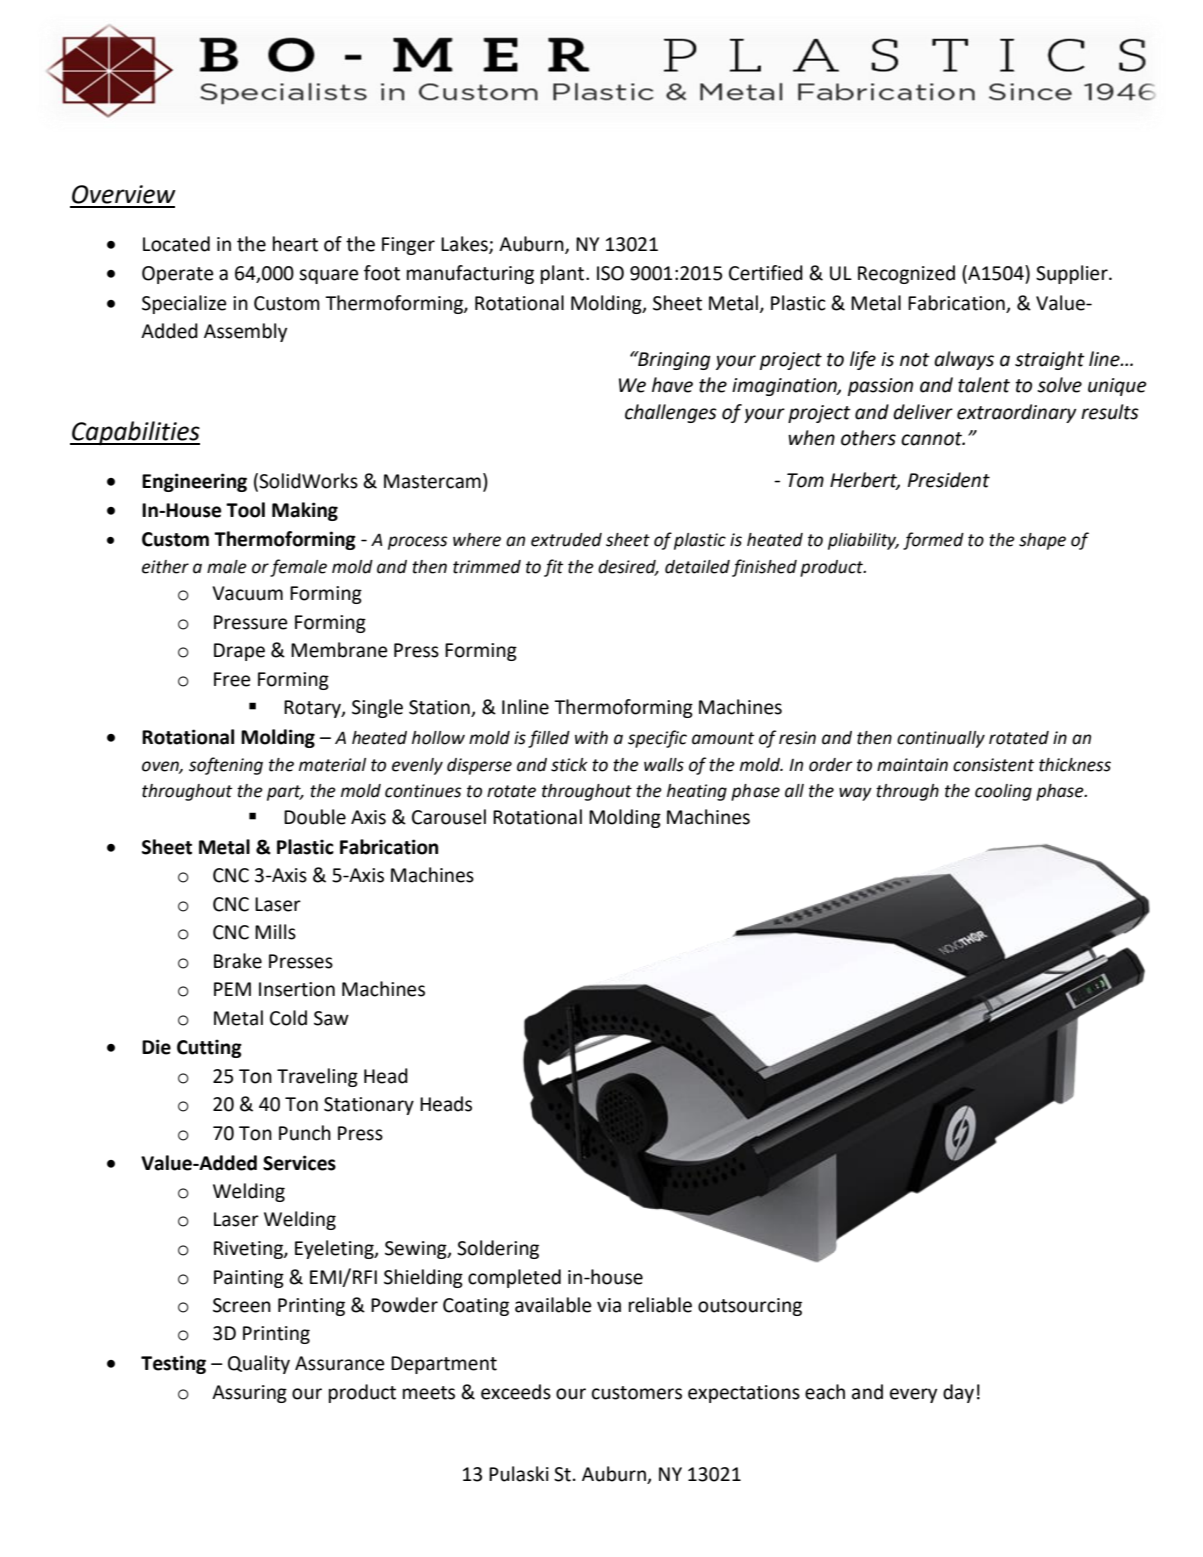  What do you see at coordinates (1073, 274) in the page?
I see `Supplier` at bounding box center [1073, 274].
